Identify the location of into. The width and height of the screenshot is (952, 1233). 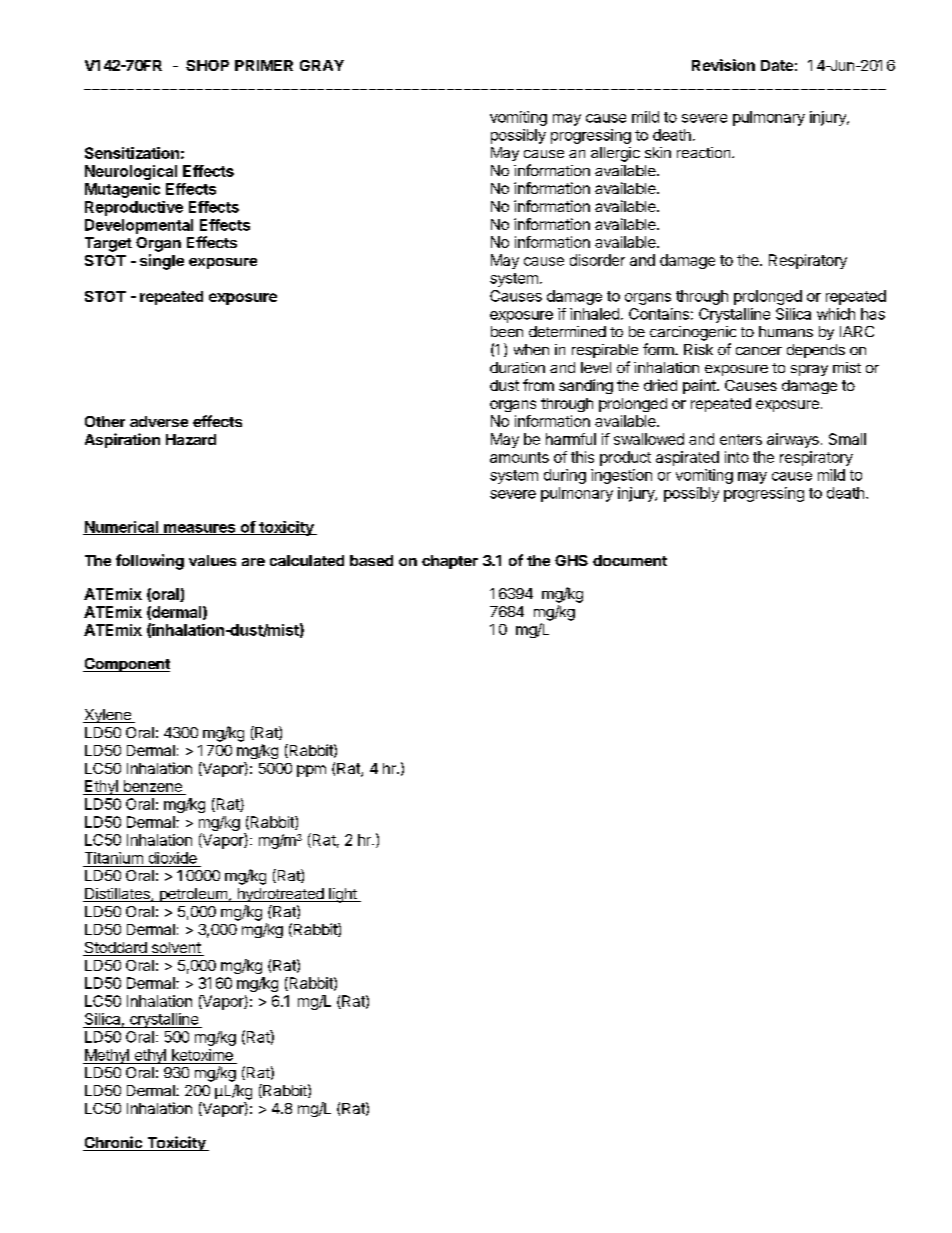
(737, 457).
